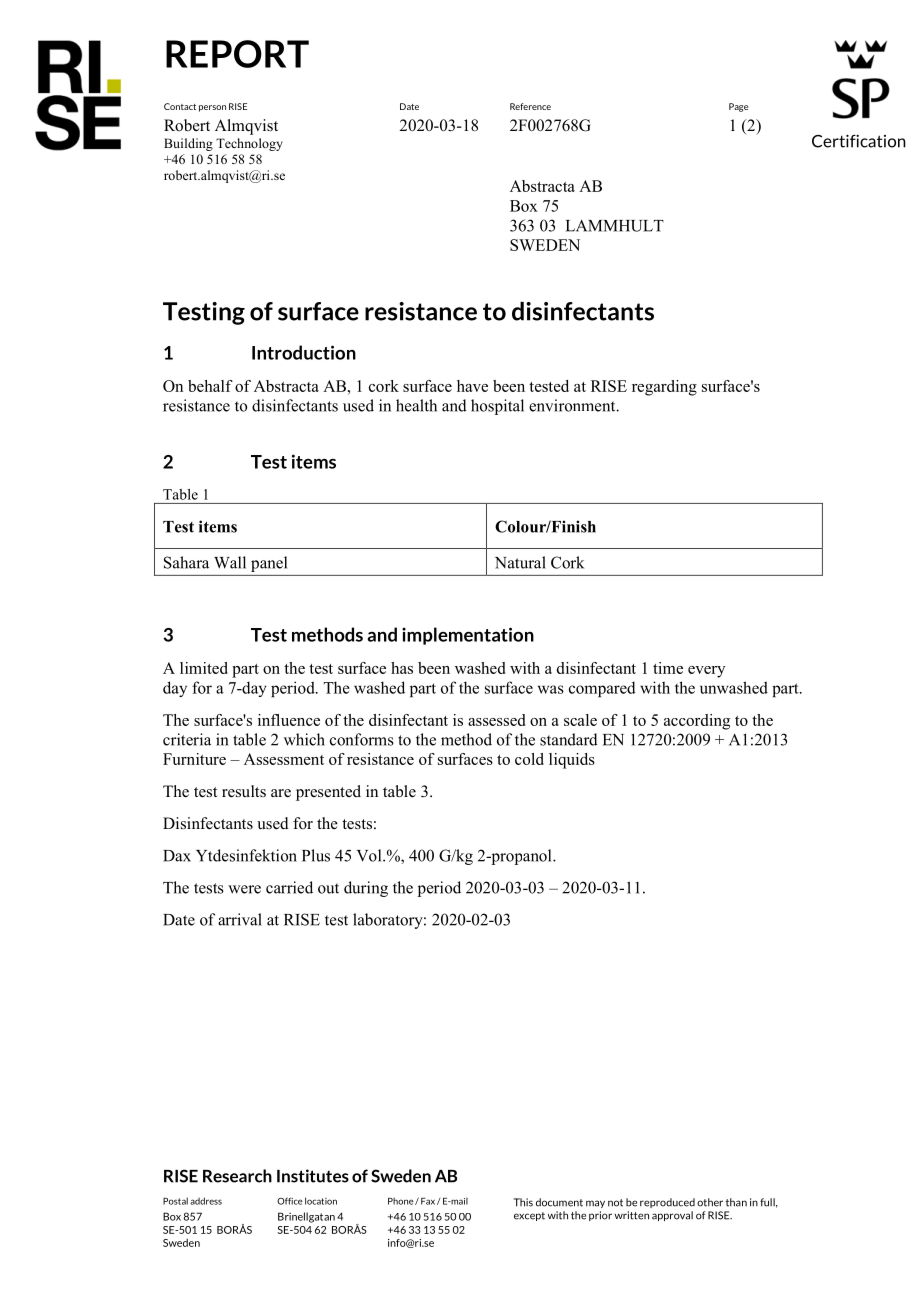 The image size is (924, 1308). Describe the element at coordinates (529, 759) in the screenshot. I see `cold` at that location.
